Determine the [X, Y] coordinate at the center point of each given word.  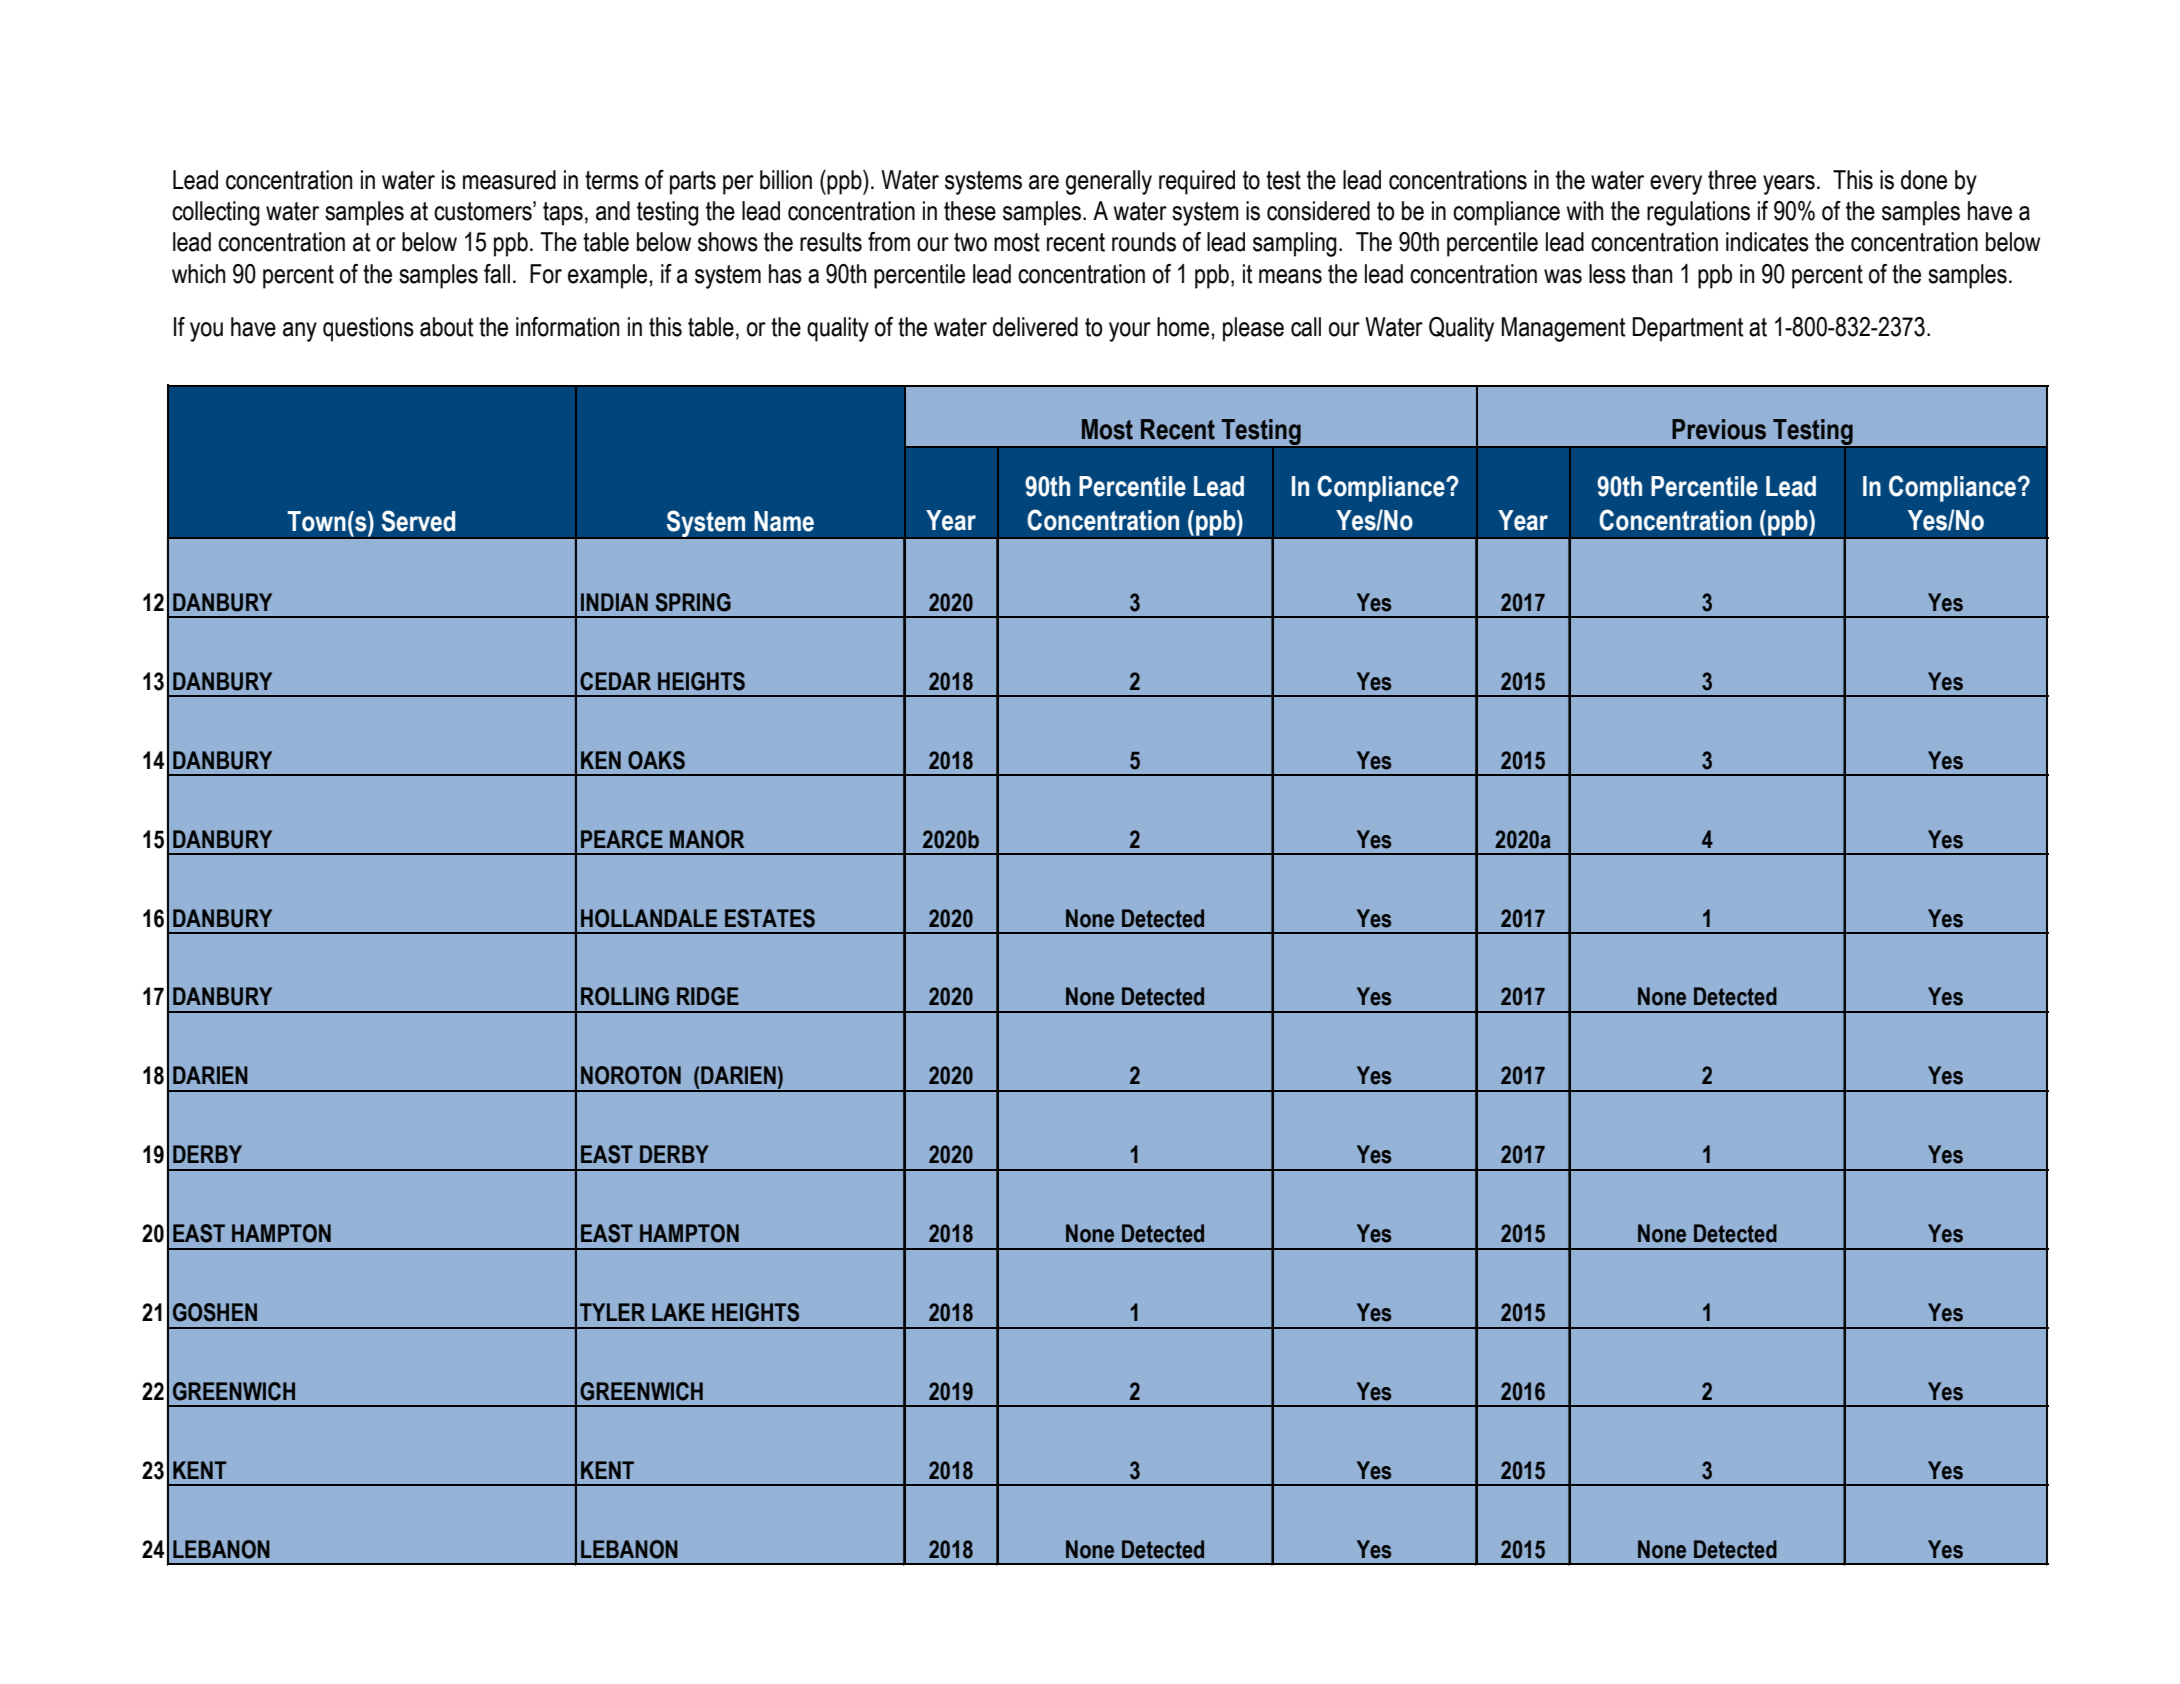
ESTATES [770, 918]
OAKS [656, 760]
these [970, 211]
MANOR [707, 839]
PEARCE [622, 839]
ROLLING [625, 996]
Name [784, 521]
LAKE [678, 1312]
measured [509, 180]
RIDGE [708, 996]
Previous [1719, 429]
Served [418, 521]
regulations [1698, 213]
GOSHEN [215, 1312]
